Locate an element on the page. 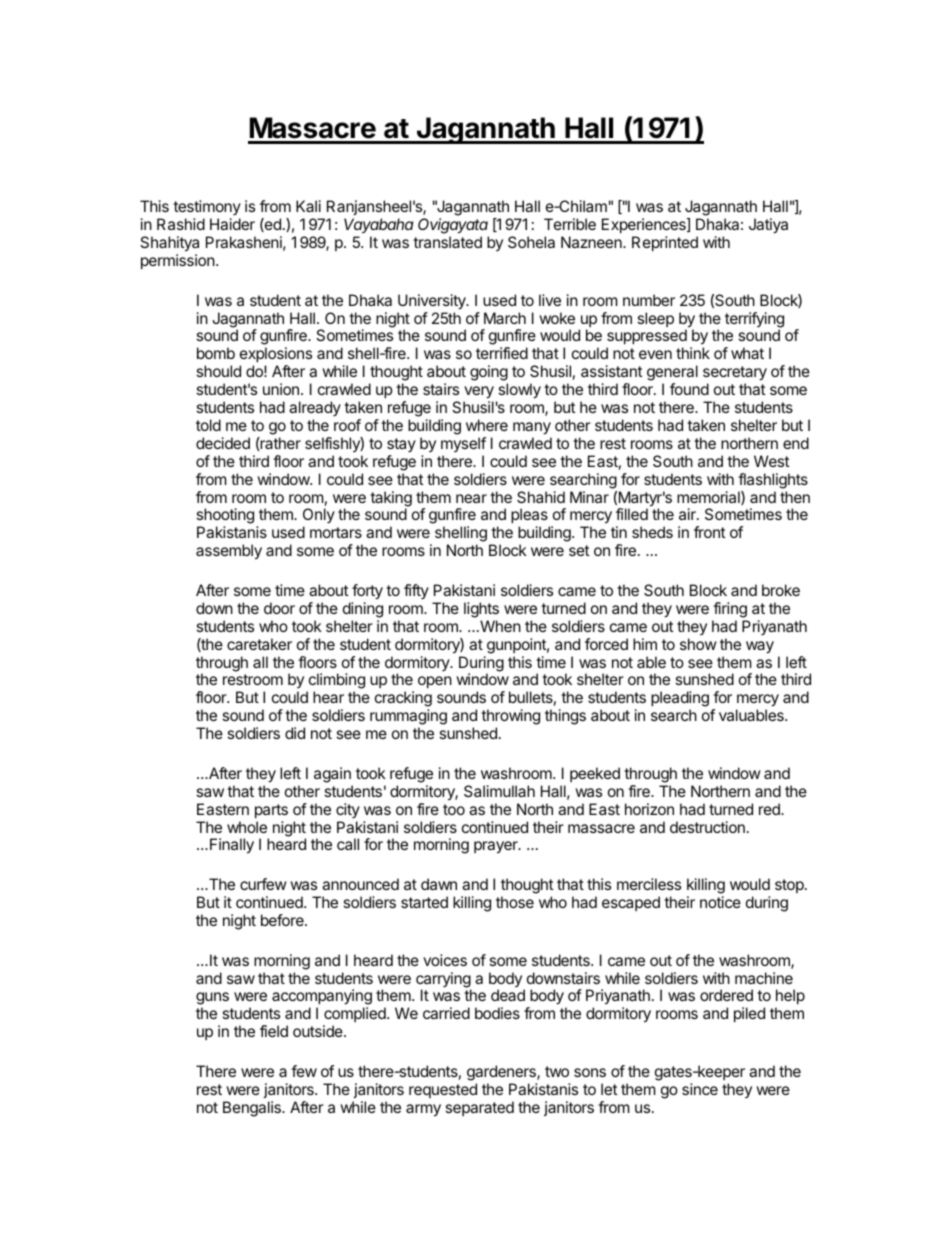  caretaker is located at coordinates (259, 644).
